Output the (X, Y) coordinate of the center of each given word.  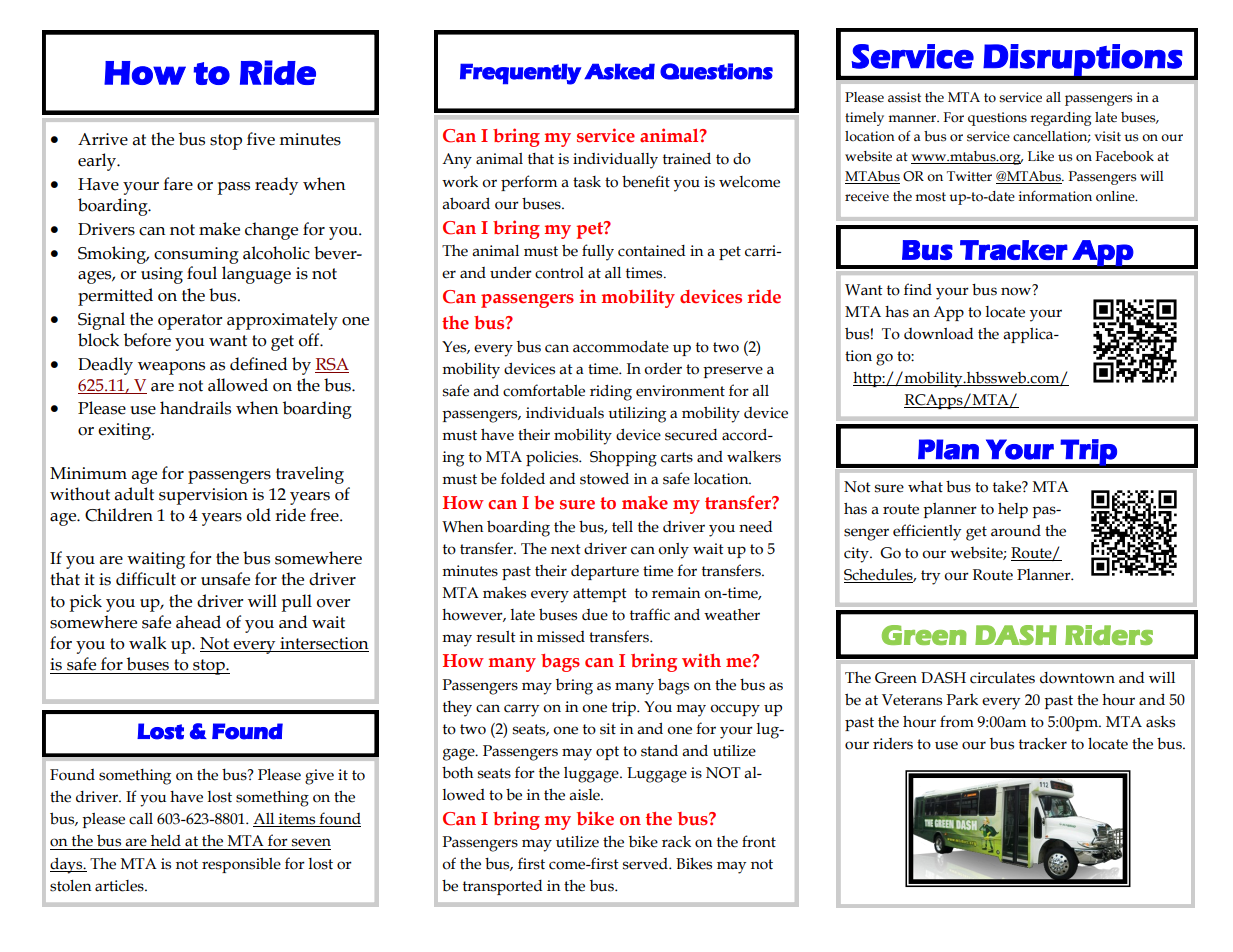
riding (611, 392)
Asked (619, 72)
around (1016, 531)
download (939, 334)
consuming (196, 255)
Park (962, 700)
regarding (1060, 119)
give (319, 777)
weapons (171, 368)
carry (521, 710)
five (261, 139)
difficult (146, 579)
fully (598, 252)
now (1017, 290)
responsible (241, 865)
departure (605, 572)
